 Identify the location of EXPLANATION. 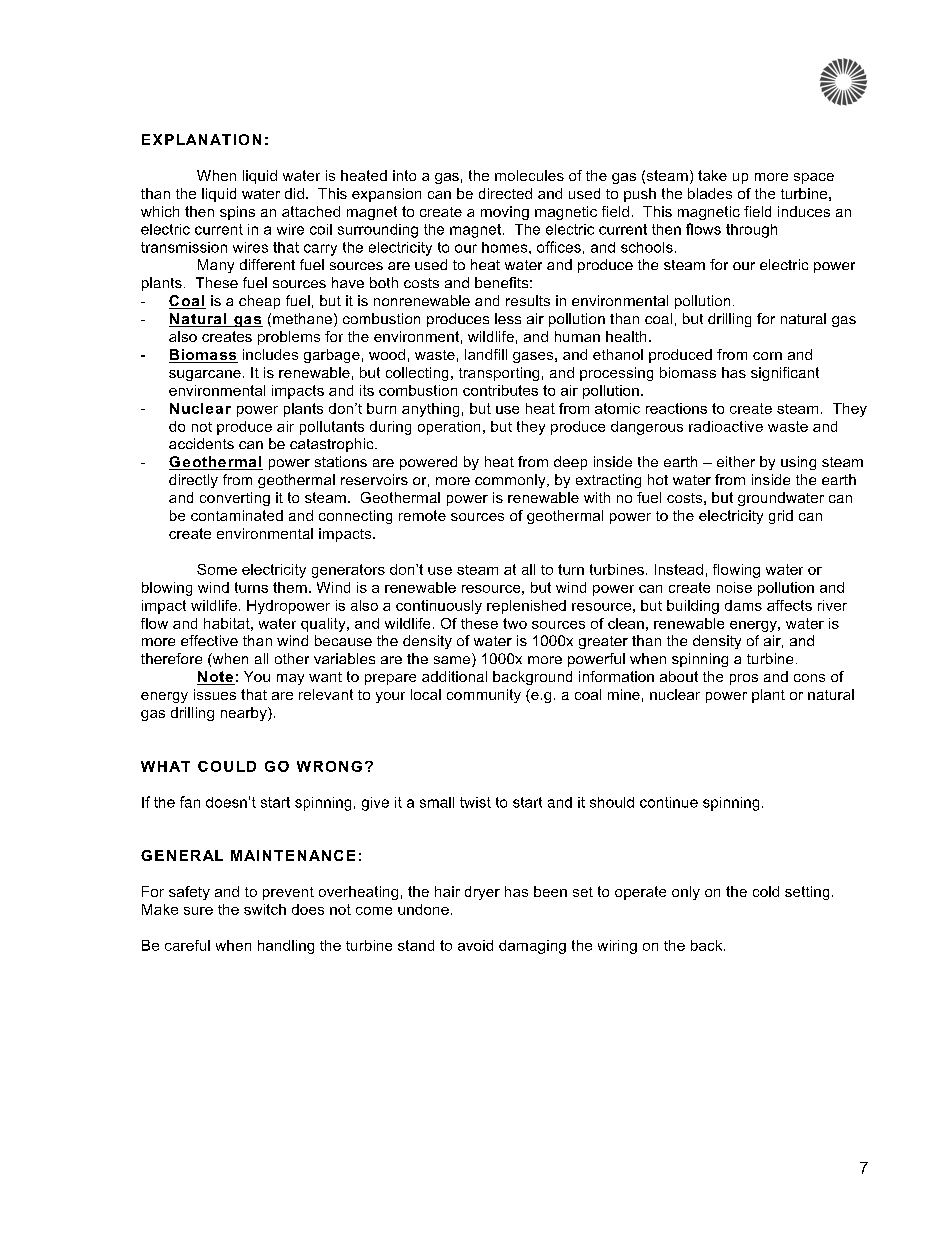
(201, 139).
